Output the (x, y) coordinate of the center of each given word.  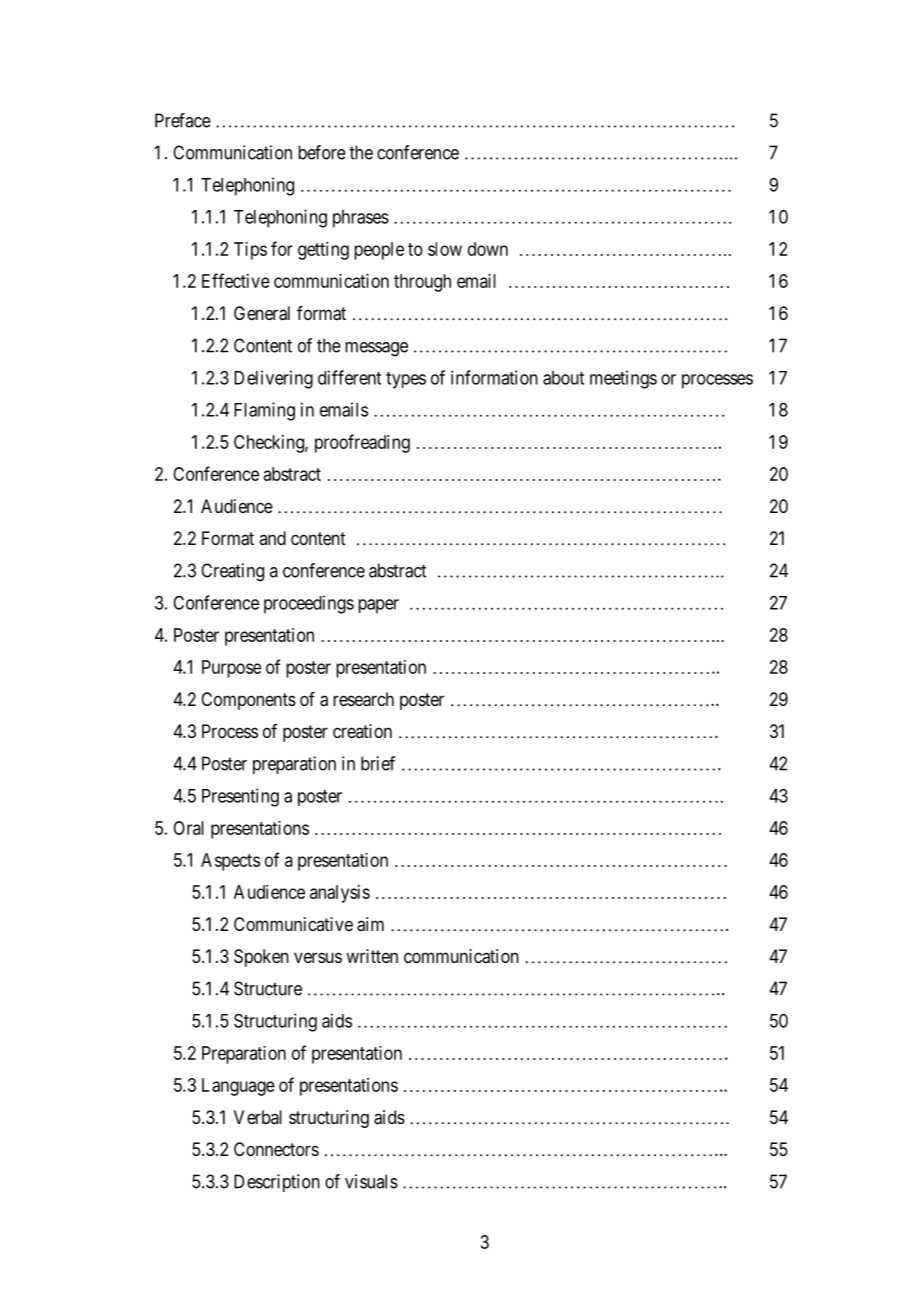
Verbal (258, 1117)
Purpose (231, 669)
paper (378, 606)
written (372, 956)
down (488, 249)
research (363, 699)
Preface (183, 120)
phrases (361, 219)
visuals (371, 1181)
